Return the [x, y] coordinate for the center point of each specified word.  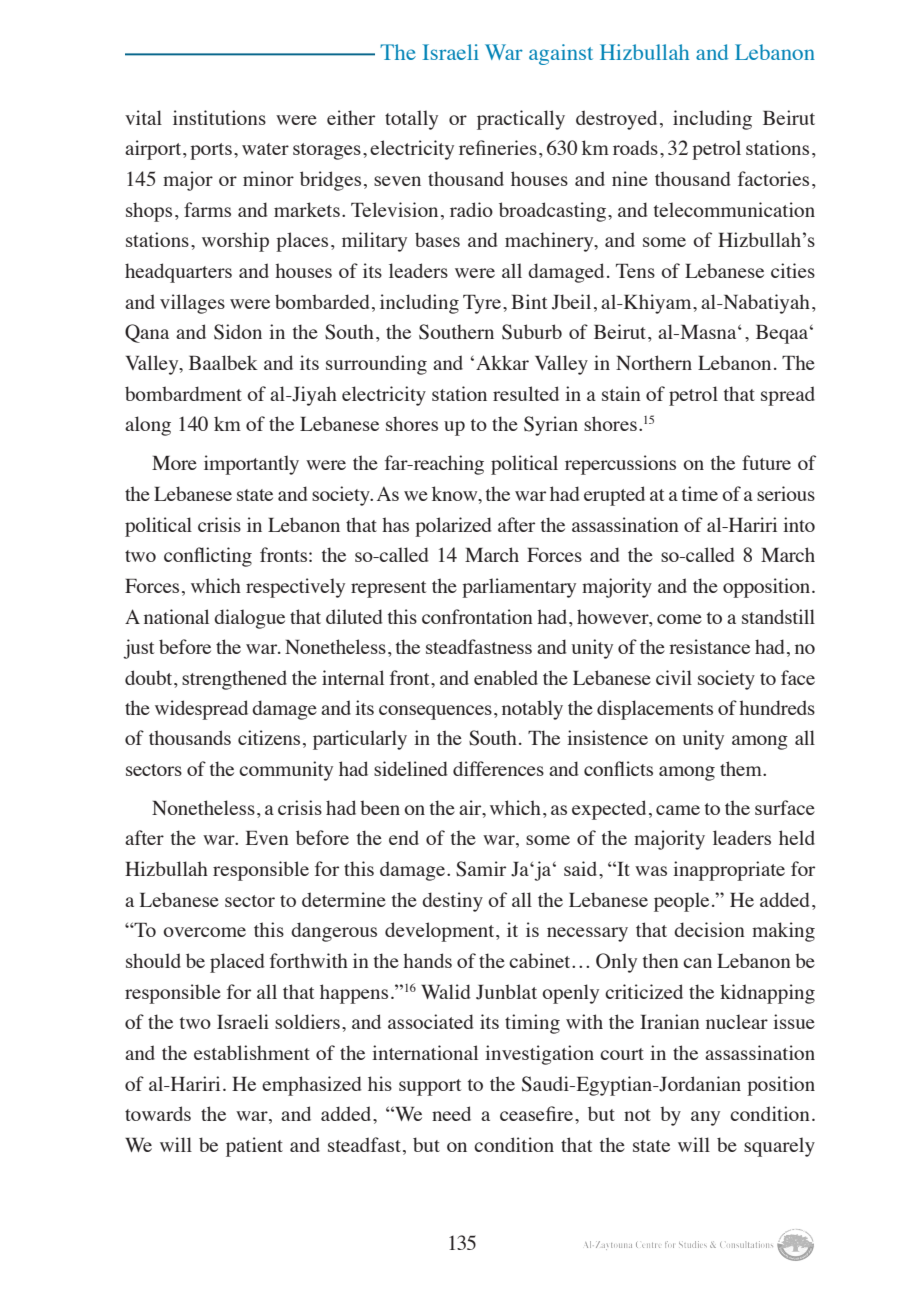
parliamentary [519, 588]
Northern [654, 362]
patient [254, 1147]
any [705, 1118]
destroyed [616, 120]
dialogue [249, 619]
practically [521, 120]
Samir [481, 869]
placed [237, 963]
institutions [219, 117]
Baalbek [223, 362]
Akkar [502, 362]
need [451, 1113]
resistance [709, 646]
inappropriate [729, 871]
